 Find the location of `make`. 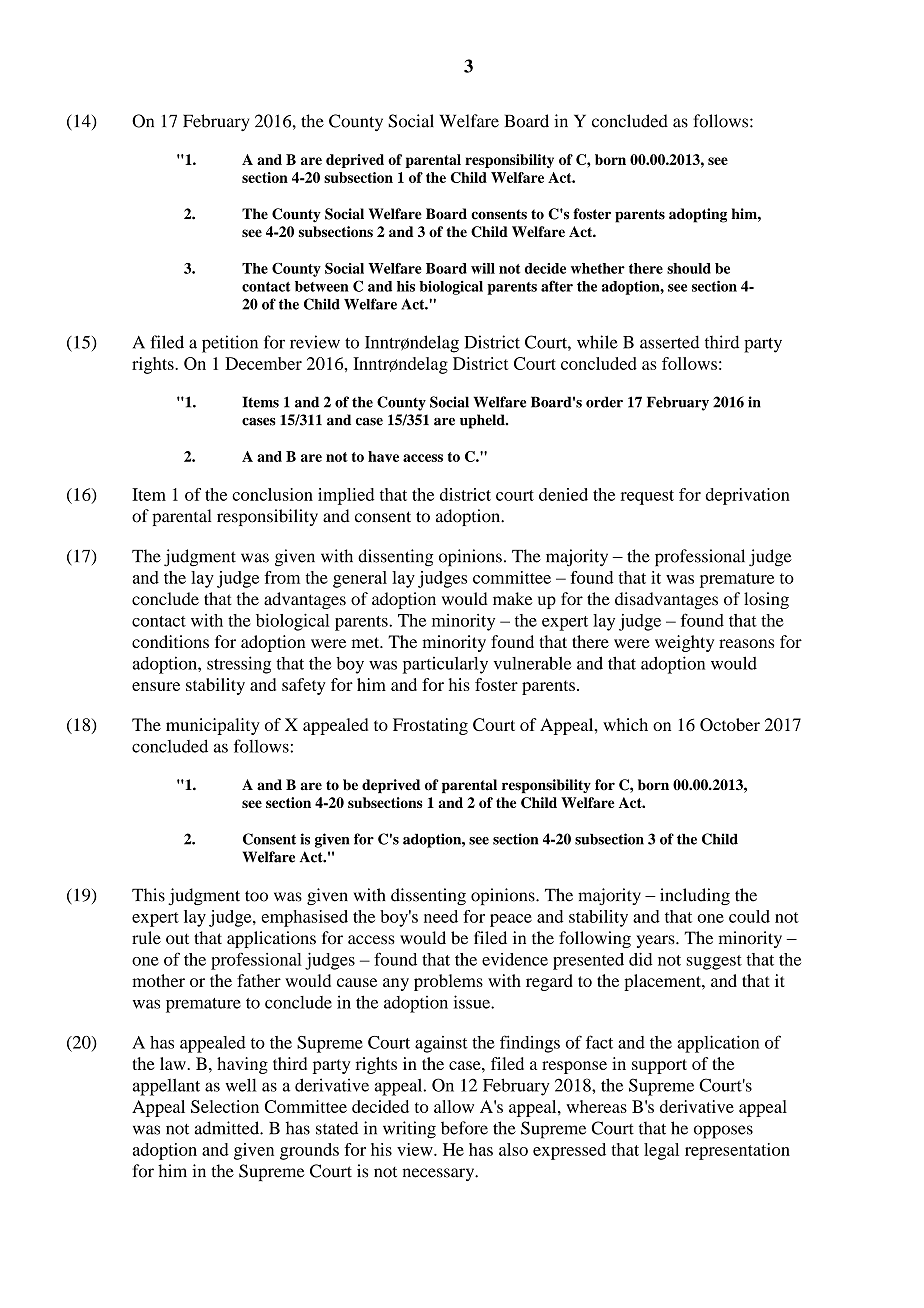

make is located at coordinates (512, 599).
